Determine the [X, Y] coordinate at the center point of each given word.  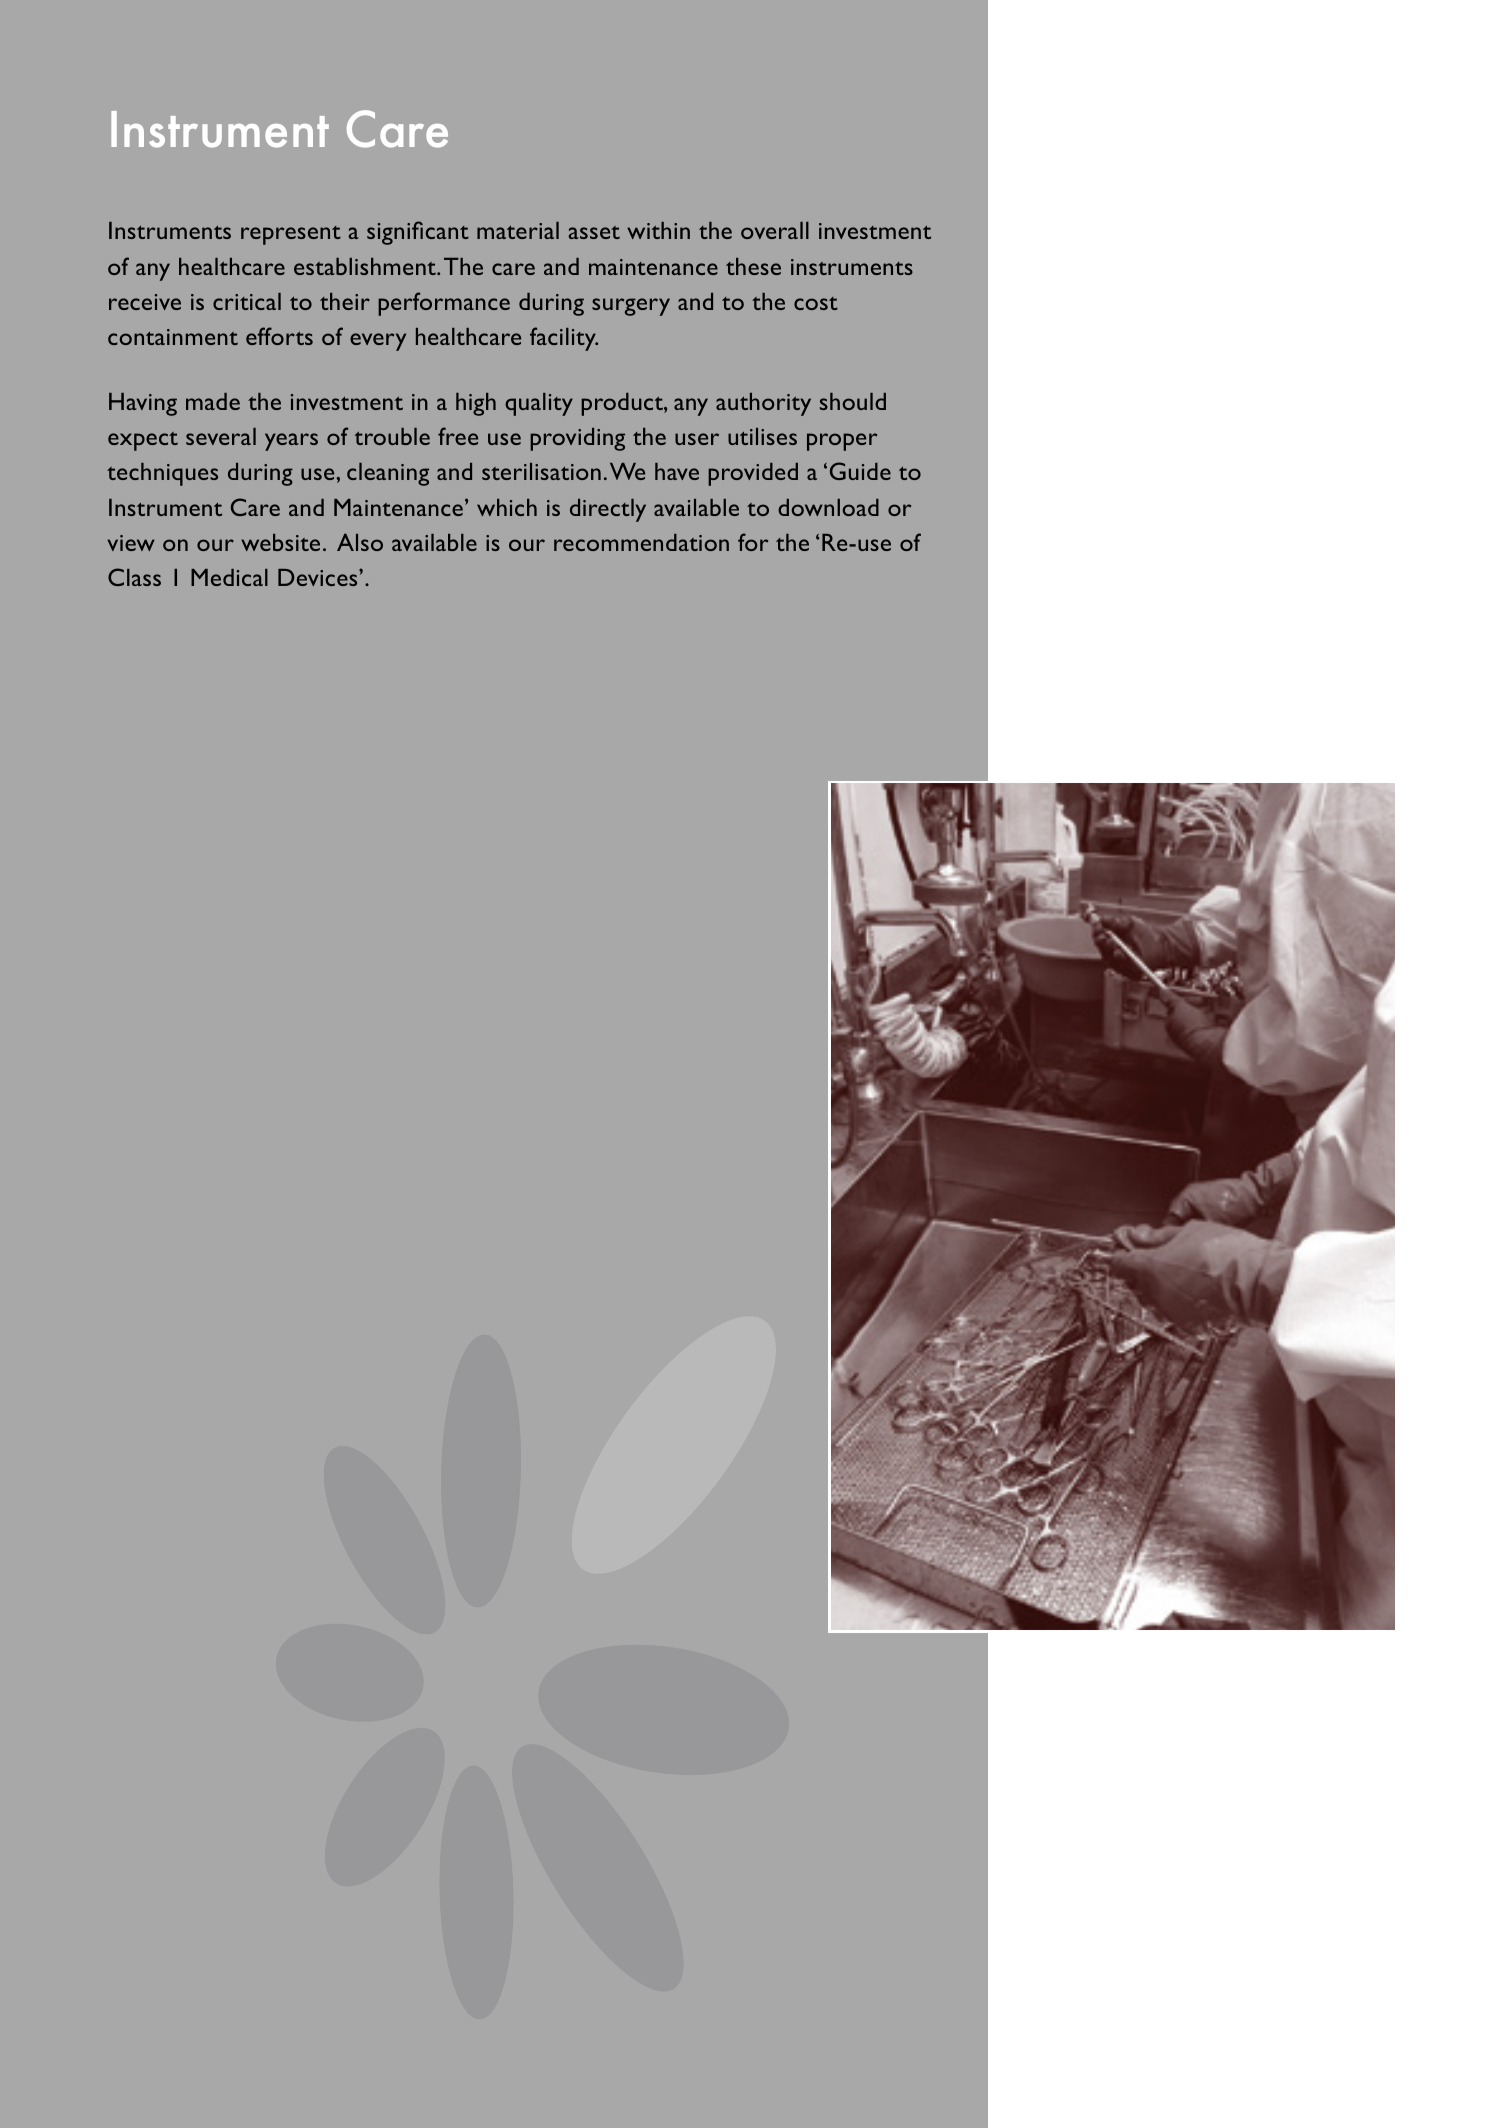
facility [564, 339]
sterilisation [541, 471]
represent [291, 235]
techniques [162, 474]
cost [816, 303]
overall [775, 230]
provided [753, 474]
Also [360, 542]
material [518, 230]
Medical [229, 577]
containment [173, 337]
